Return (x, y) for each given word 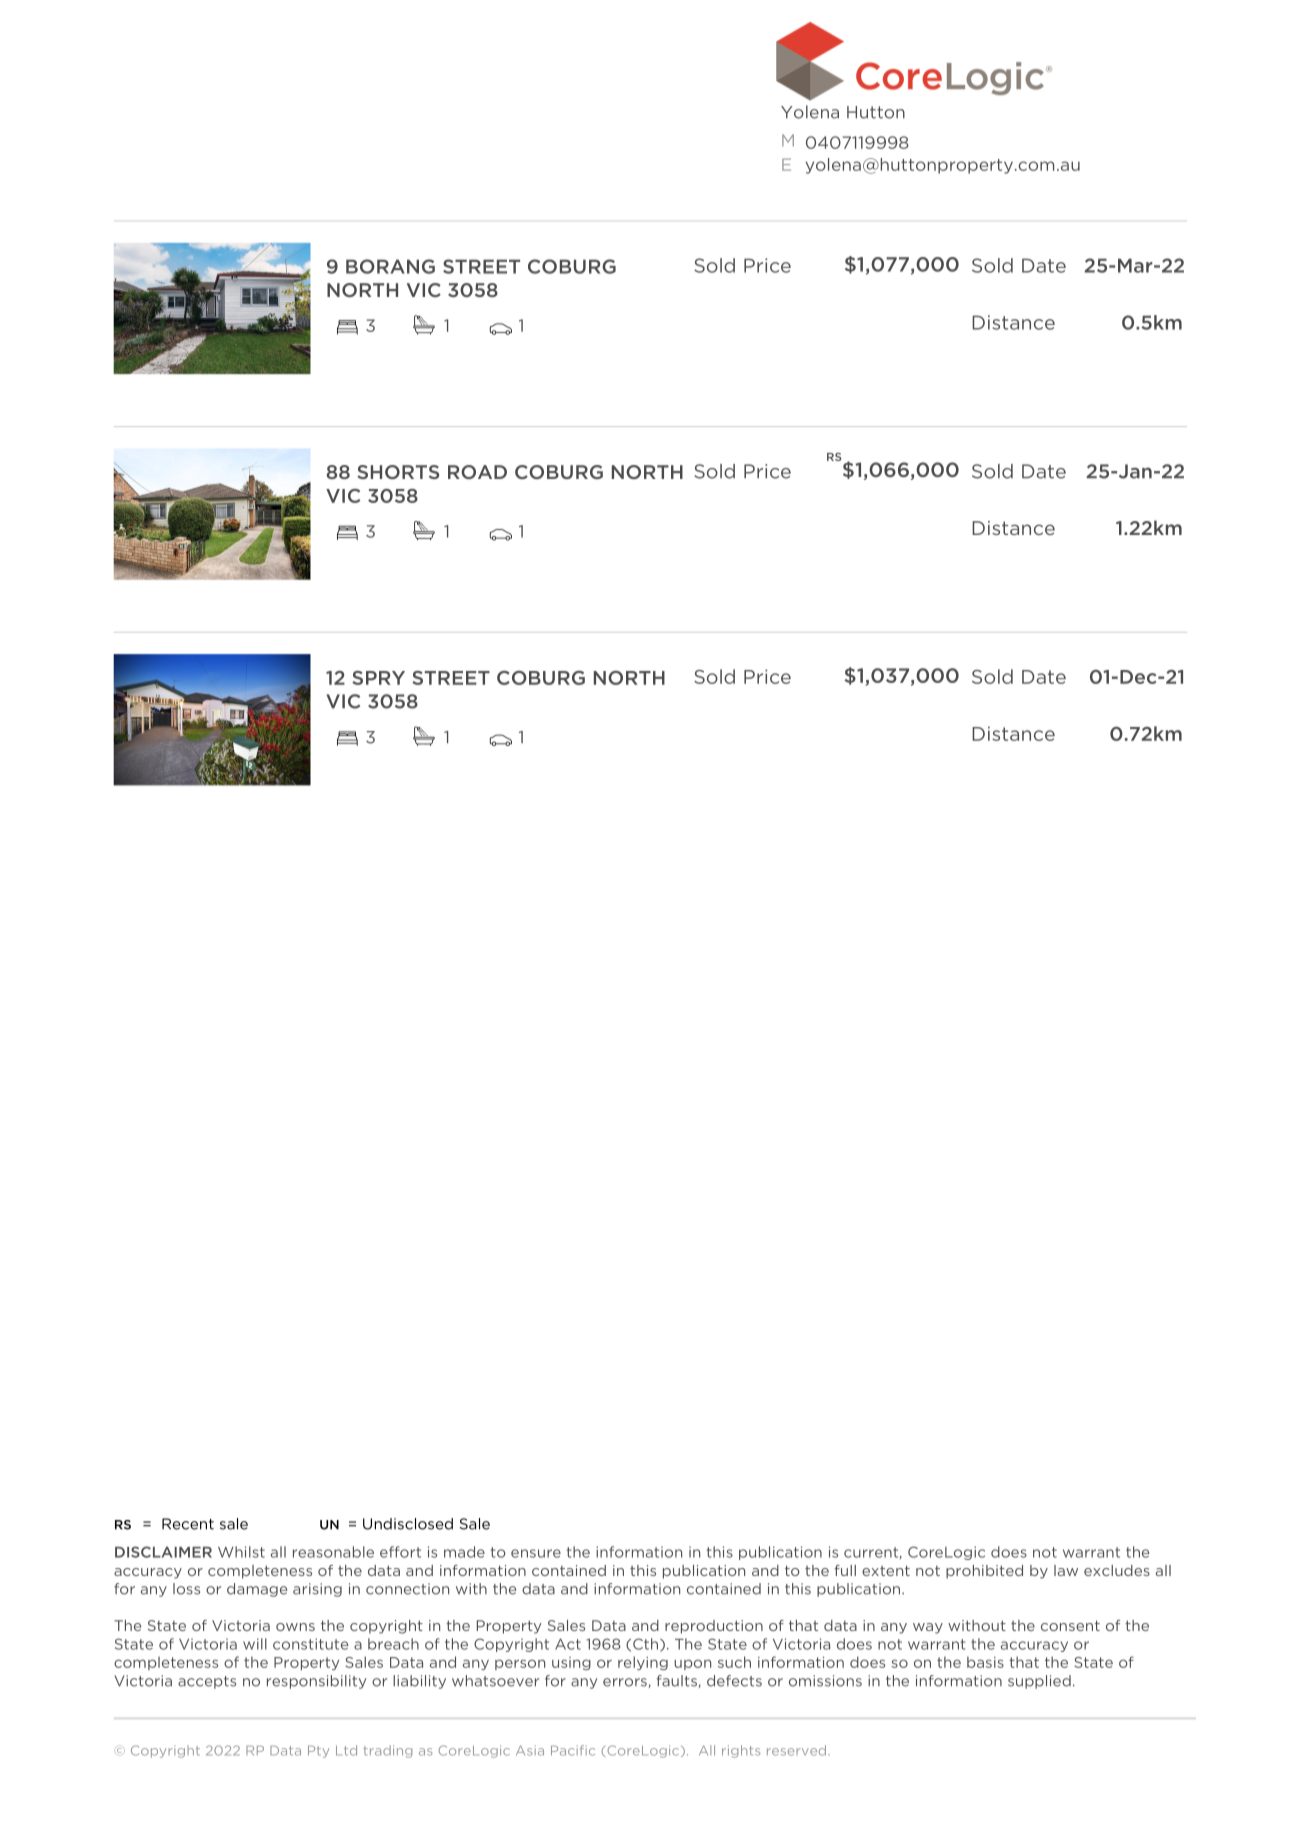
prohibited (984, 1572)
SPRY (378, 678)
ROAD (477, 472)
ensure (536, 1553)
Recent (188, 1524)
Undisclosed (408, 1524)
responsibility (316, 1682)
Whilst (241, 1552)
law (1066, 1570)
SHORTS (398, 472)
